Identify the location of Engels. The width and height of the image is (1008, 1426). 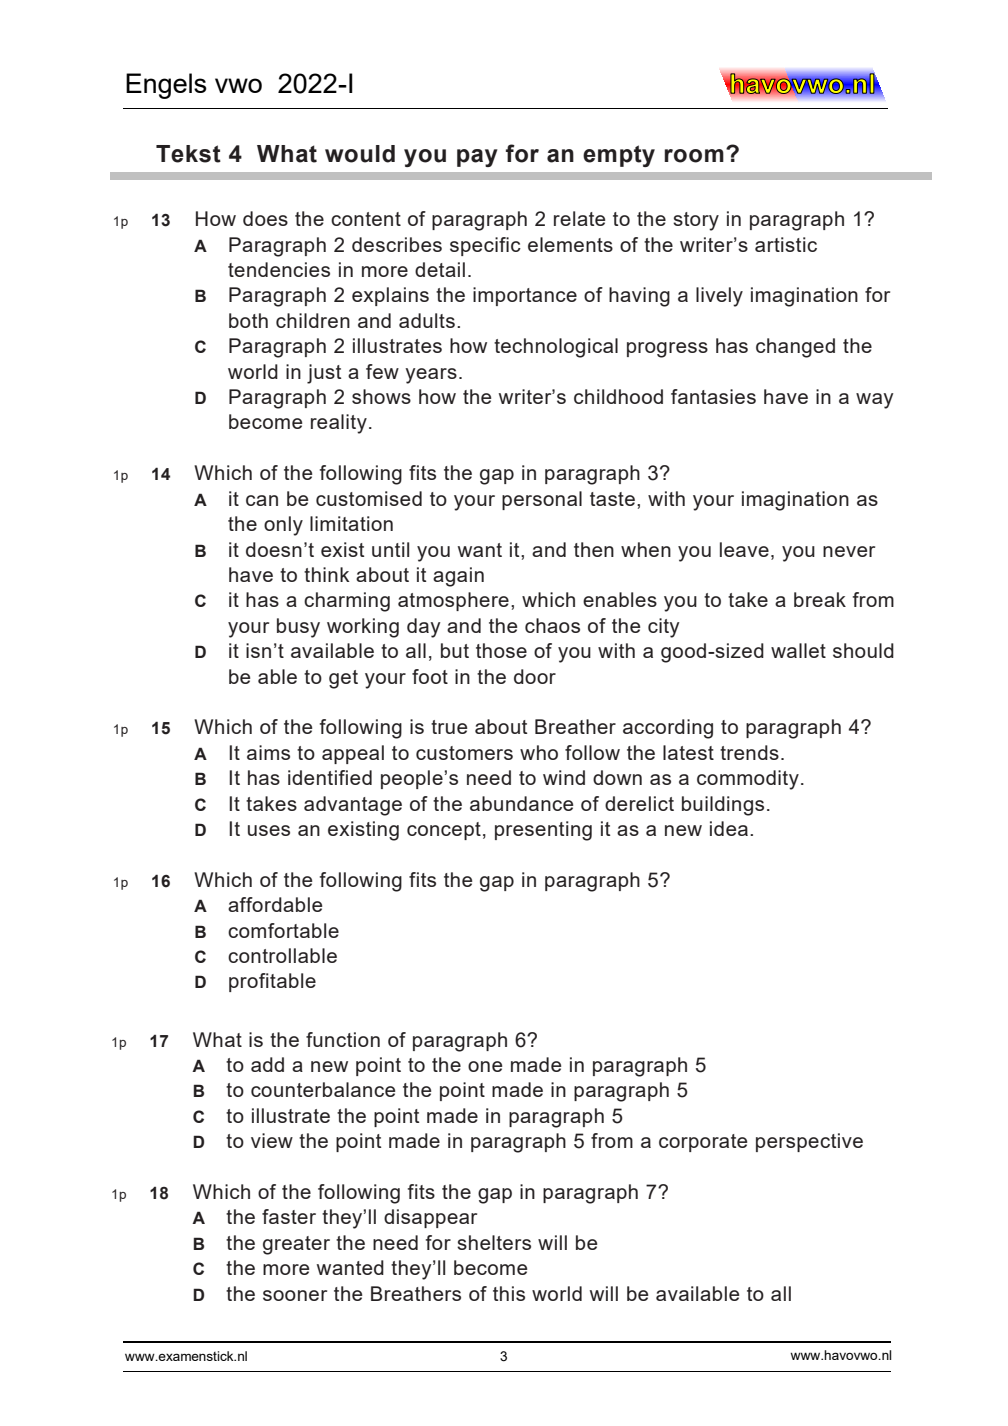
(166, 86).
